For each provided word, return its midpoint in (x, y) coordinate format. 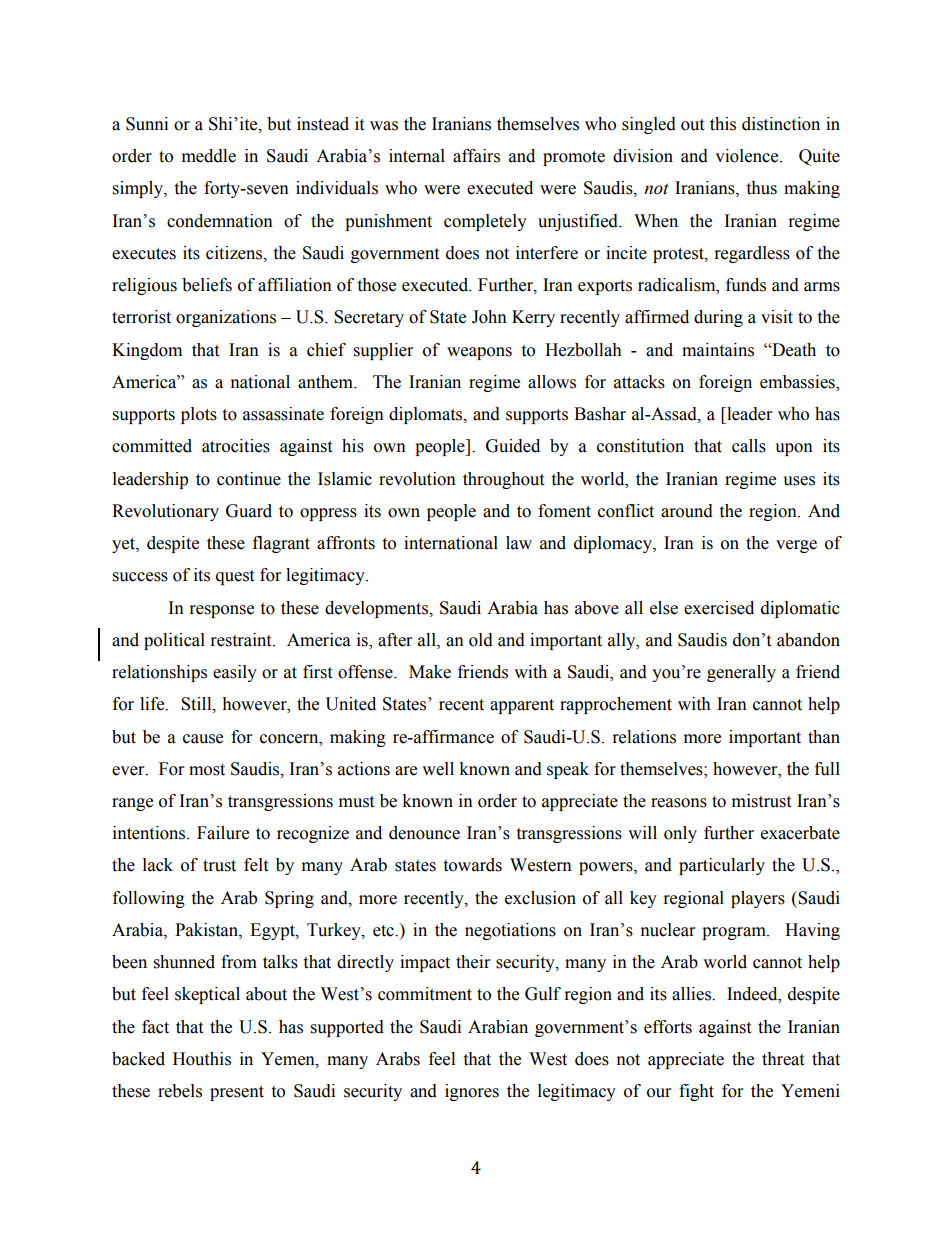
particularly (722, 866)
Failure (223, 833)
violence (748, 156)
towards (472, 865)
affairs (476, 156)
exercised (719, 608)
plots (199, 415)
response (222, 611)
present (237, 1093)
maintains (718, 350)
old (481, 640)
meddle (209, 156)
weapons (479, 353)
